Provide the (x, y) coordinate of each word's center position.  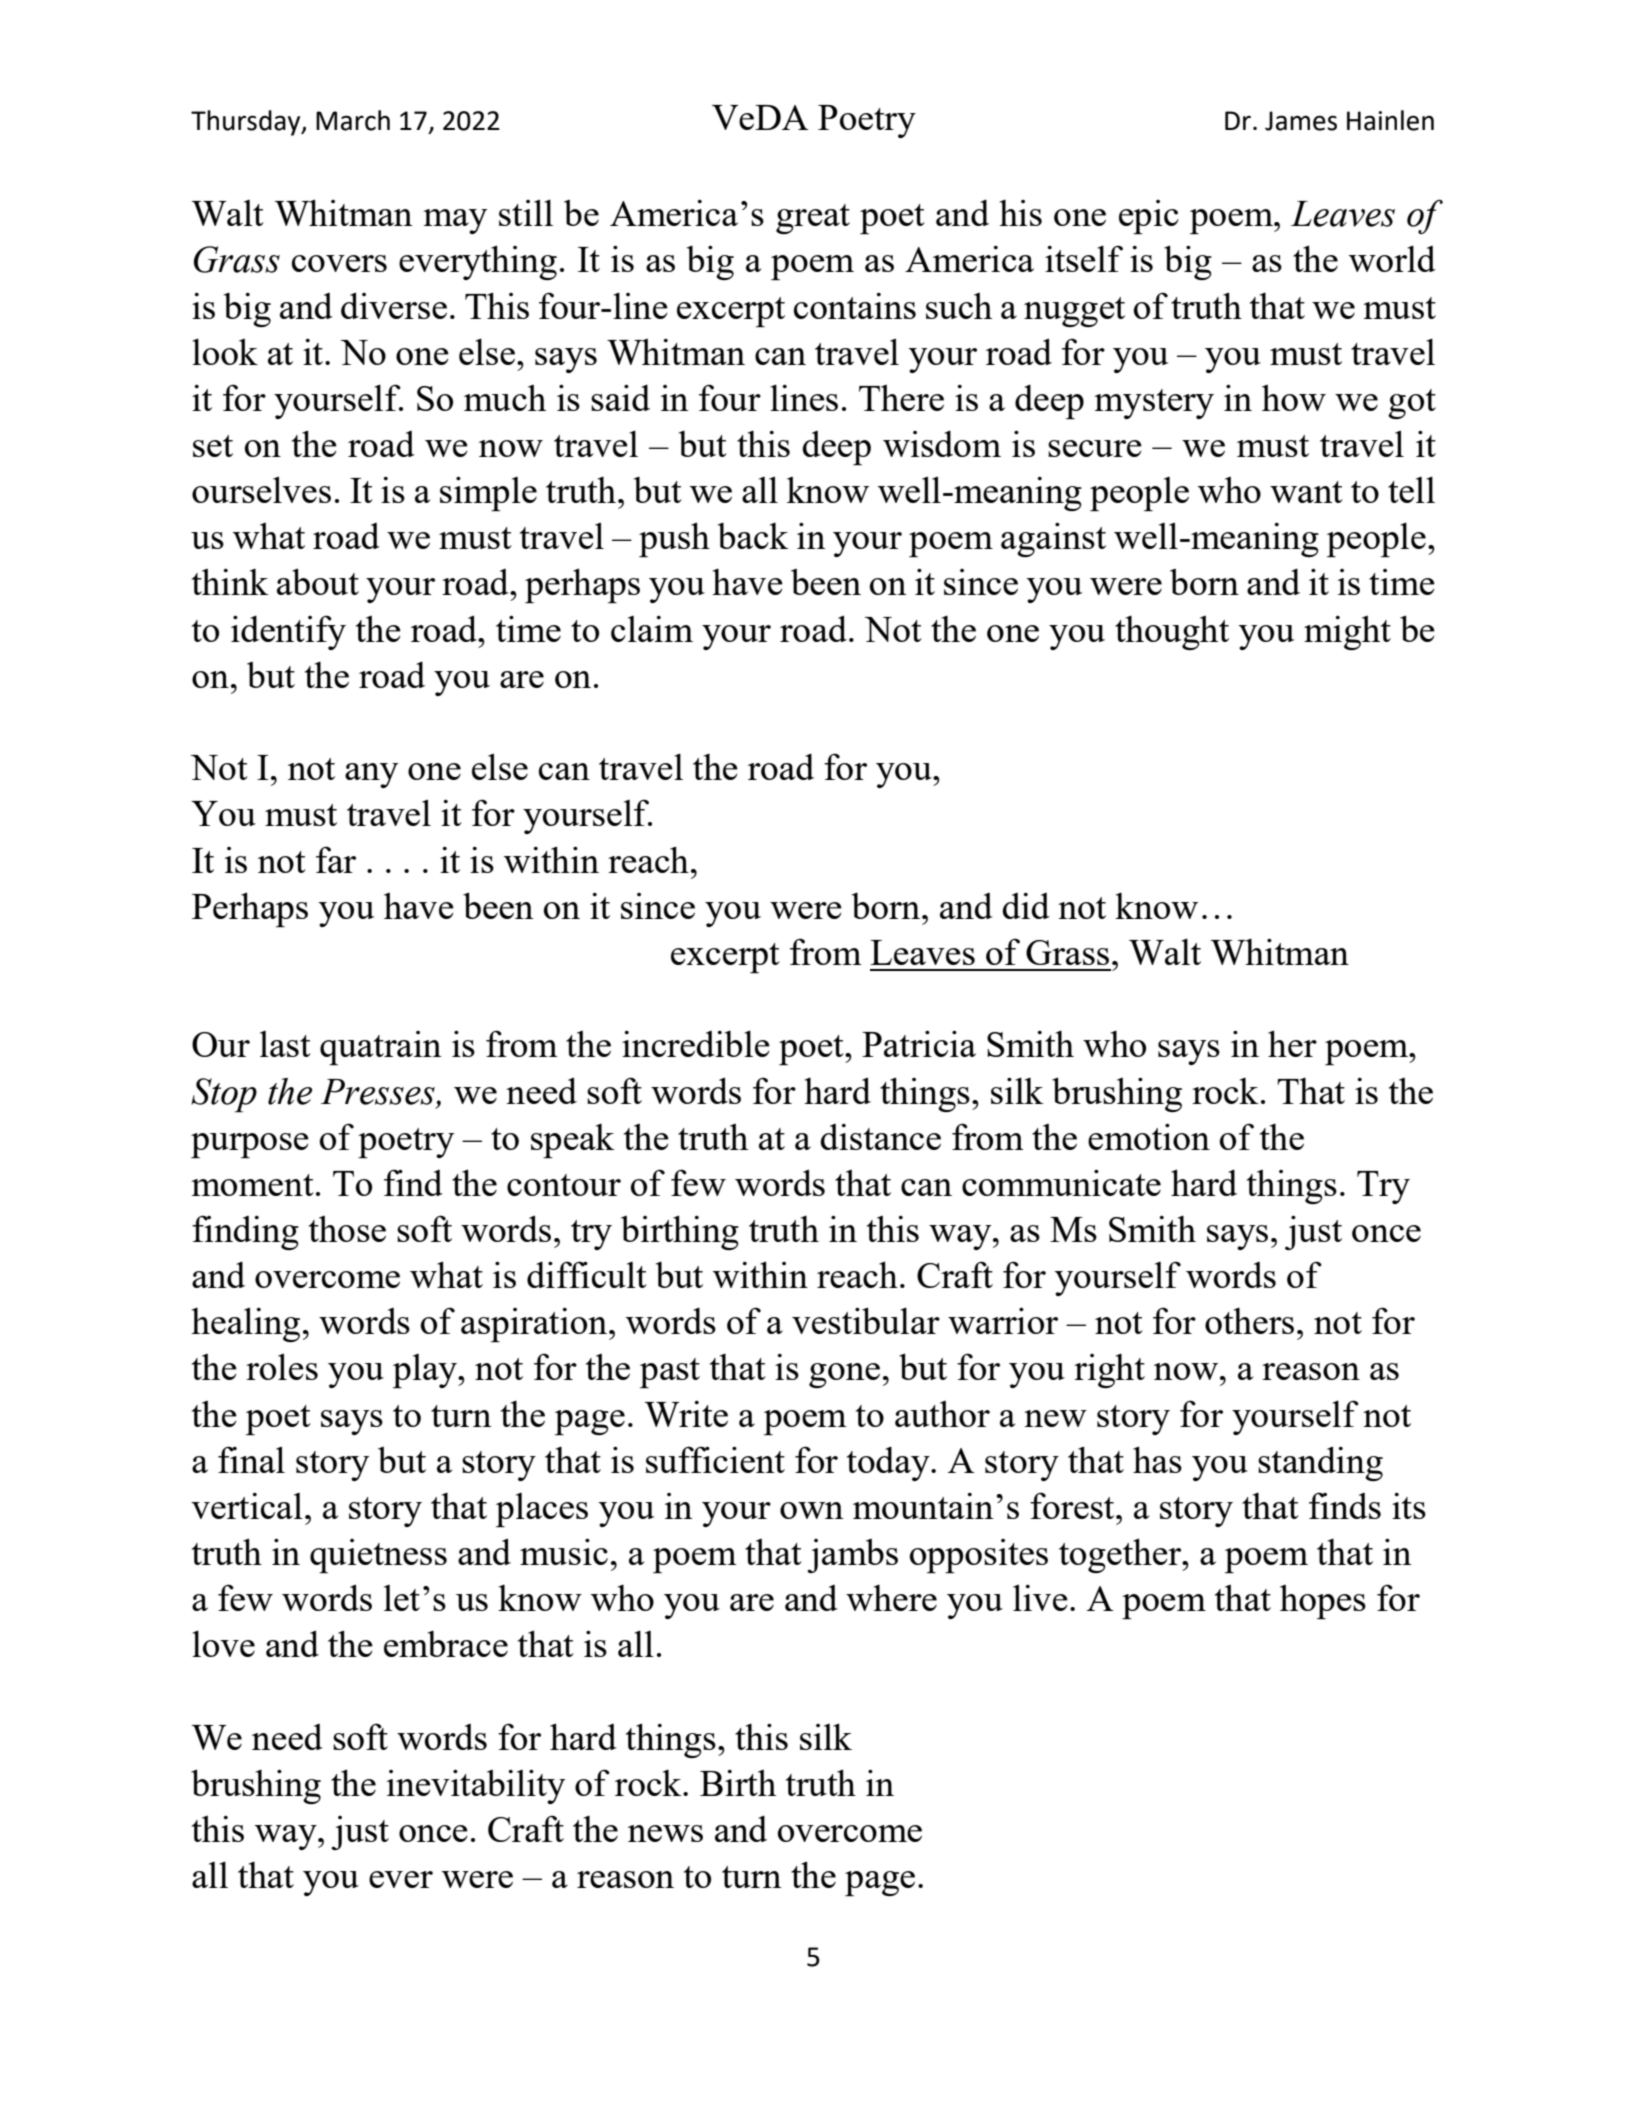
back (753, 536)
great (813, 219)
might (1347, 633)
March (353, 120)
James (1301, 121)
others (1249, 1321)
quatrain (381, 1048)
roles (282, 1366)
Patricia (919, 1044)
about (318, 581)
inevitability (476, 1787)
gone (844, 1375)
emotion (1149, 1137)
